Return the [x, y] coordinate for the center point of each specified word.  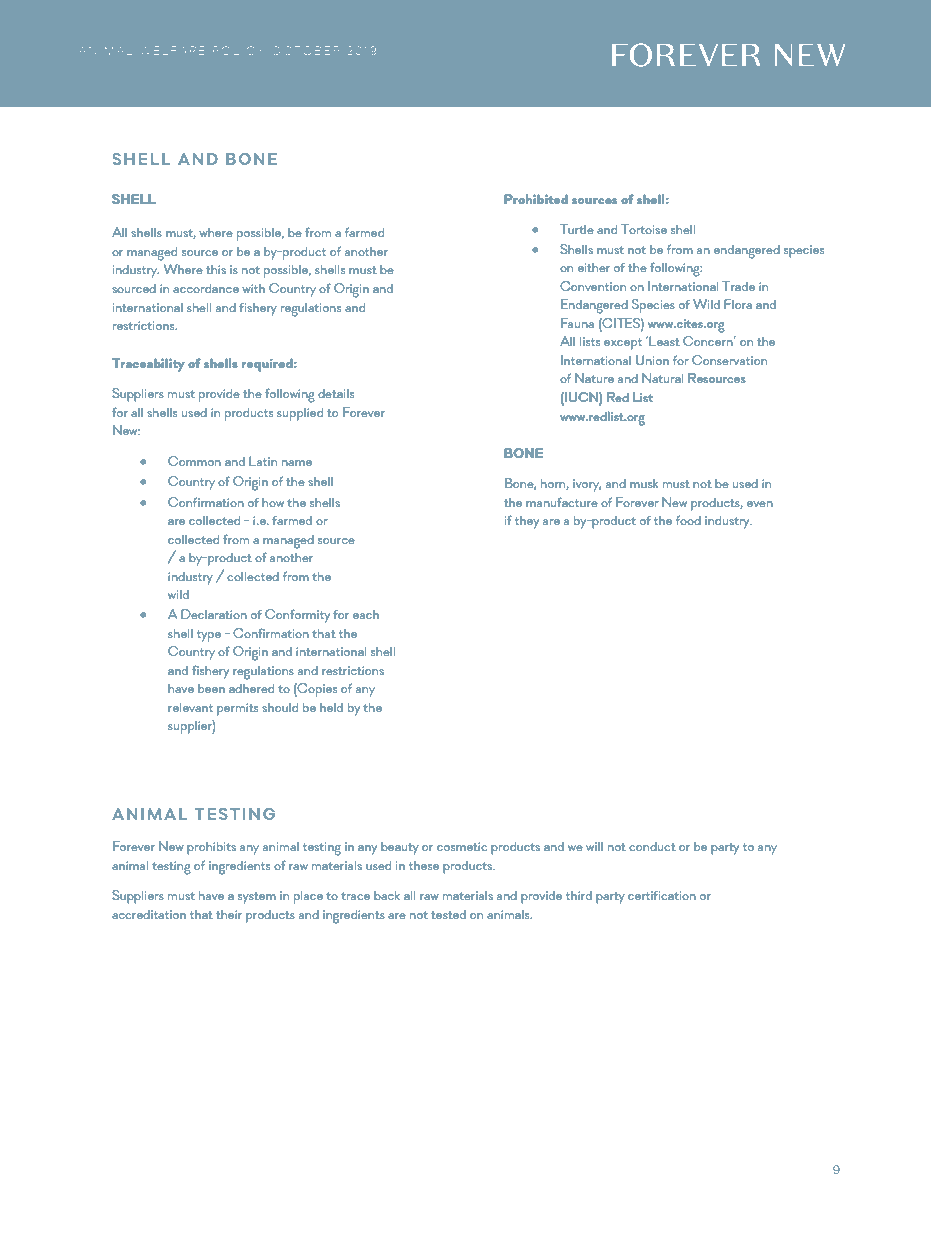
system [257, 898]
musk [644, 483]
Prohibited [536, 199]
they [527, 522]
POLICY [238, 50]
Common [194, 461]
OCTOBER [305, 50]
